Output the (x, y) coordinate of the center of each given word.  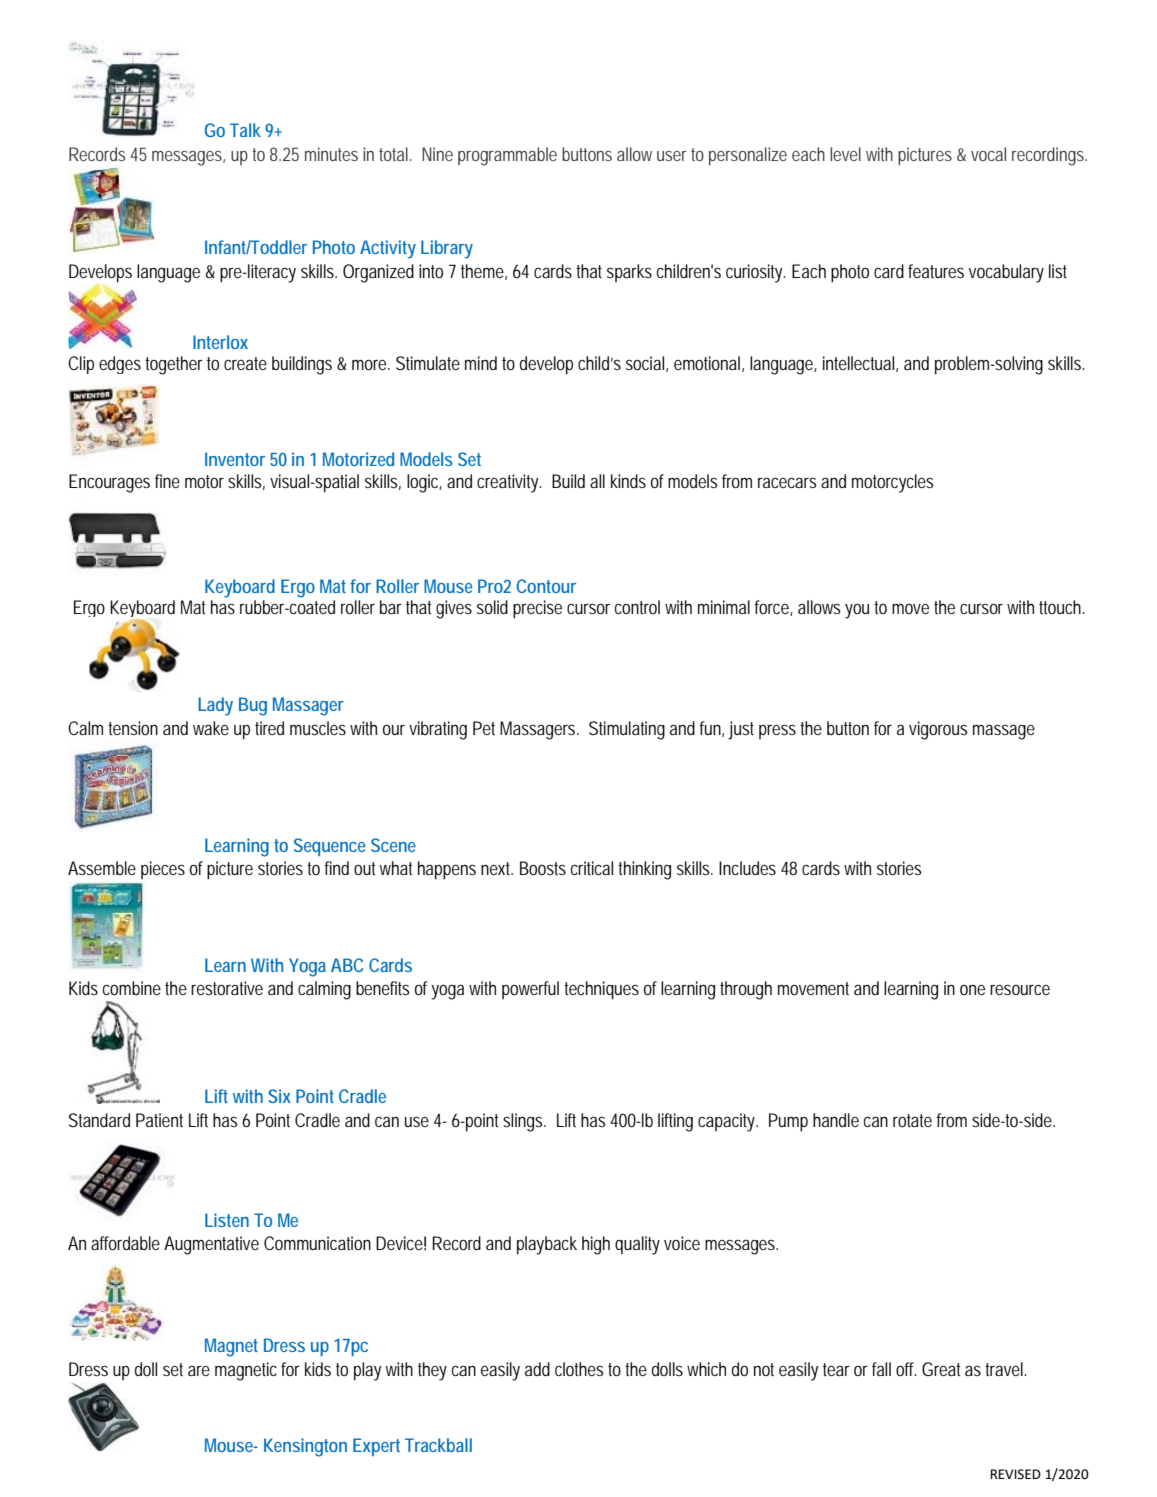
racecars (787, 482)
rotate (912, 1120)
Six (279, 1096)
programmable (507, 156)
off (906, 1369)
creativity (509, 483)
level (845, 154)
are (199, 1370)
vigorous (938, 730)
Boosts (543, 868)
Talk (245, 130)
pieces (163, 870)
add (537, 1369)
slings (524, 1122)
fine (167, 481)
